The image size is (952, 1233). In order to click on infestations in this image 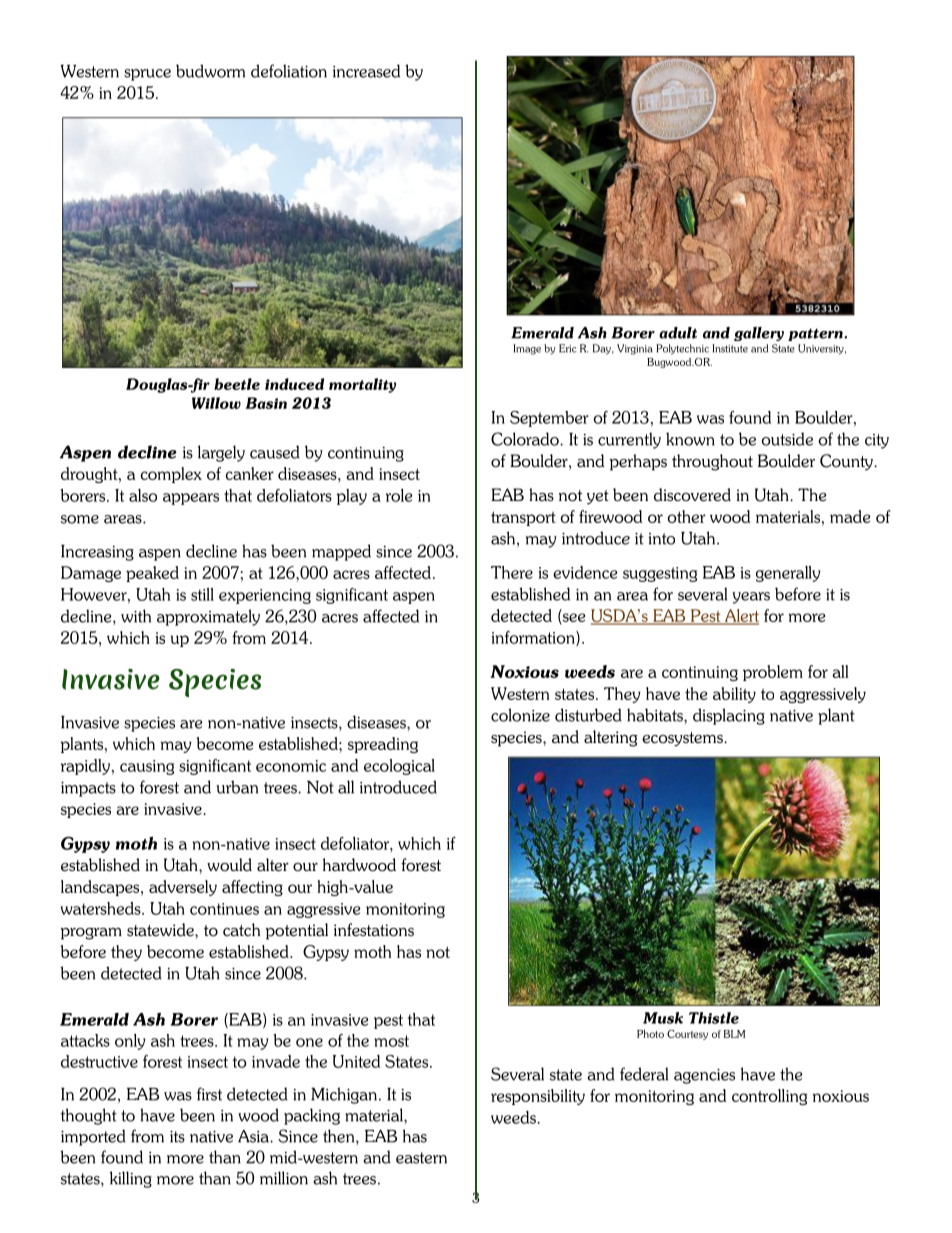, I will do `click(374, 930)`.
